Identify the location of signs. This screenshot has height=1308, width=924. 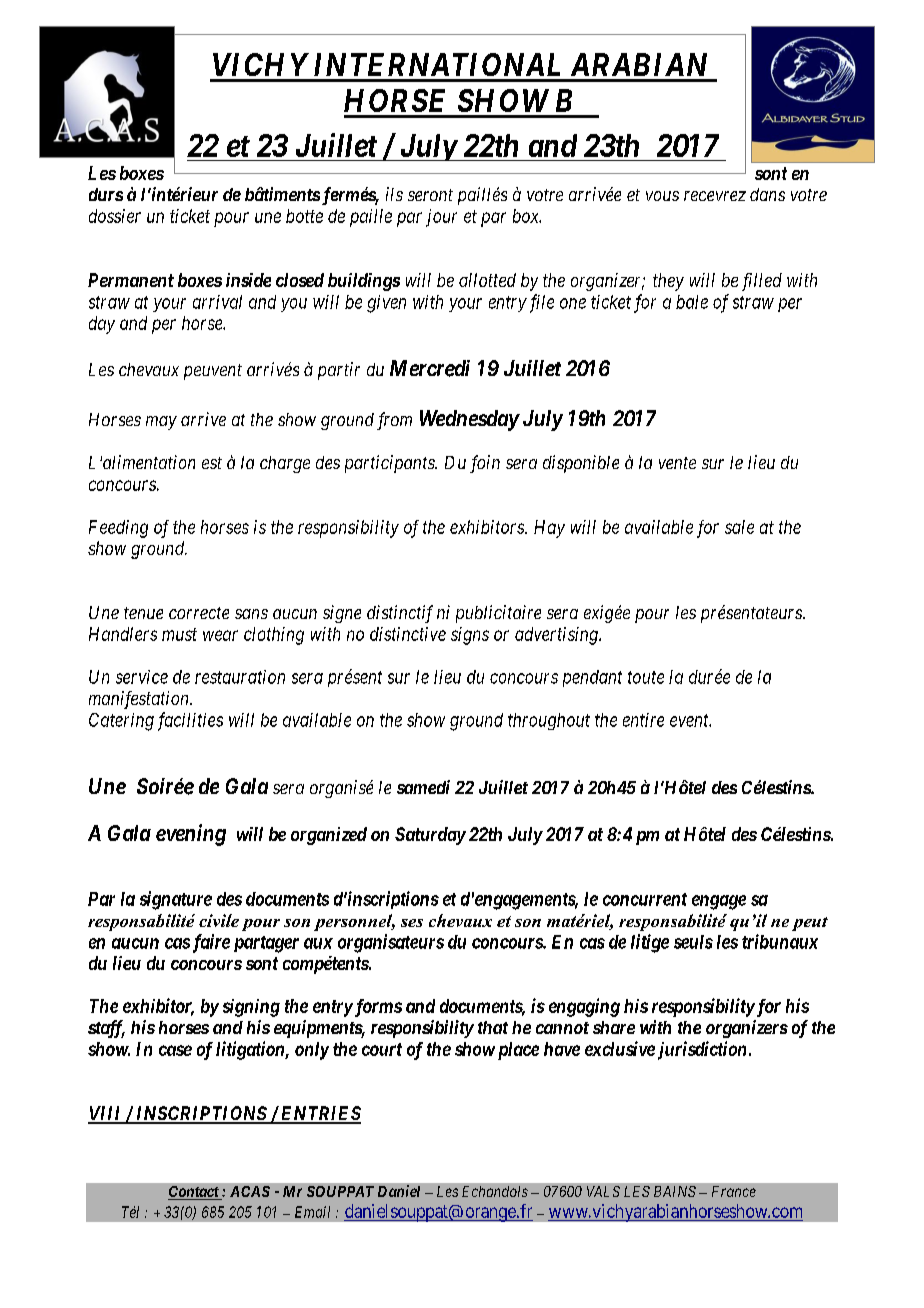
(470, 636).
